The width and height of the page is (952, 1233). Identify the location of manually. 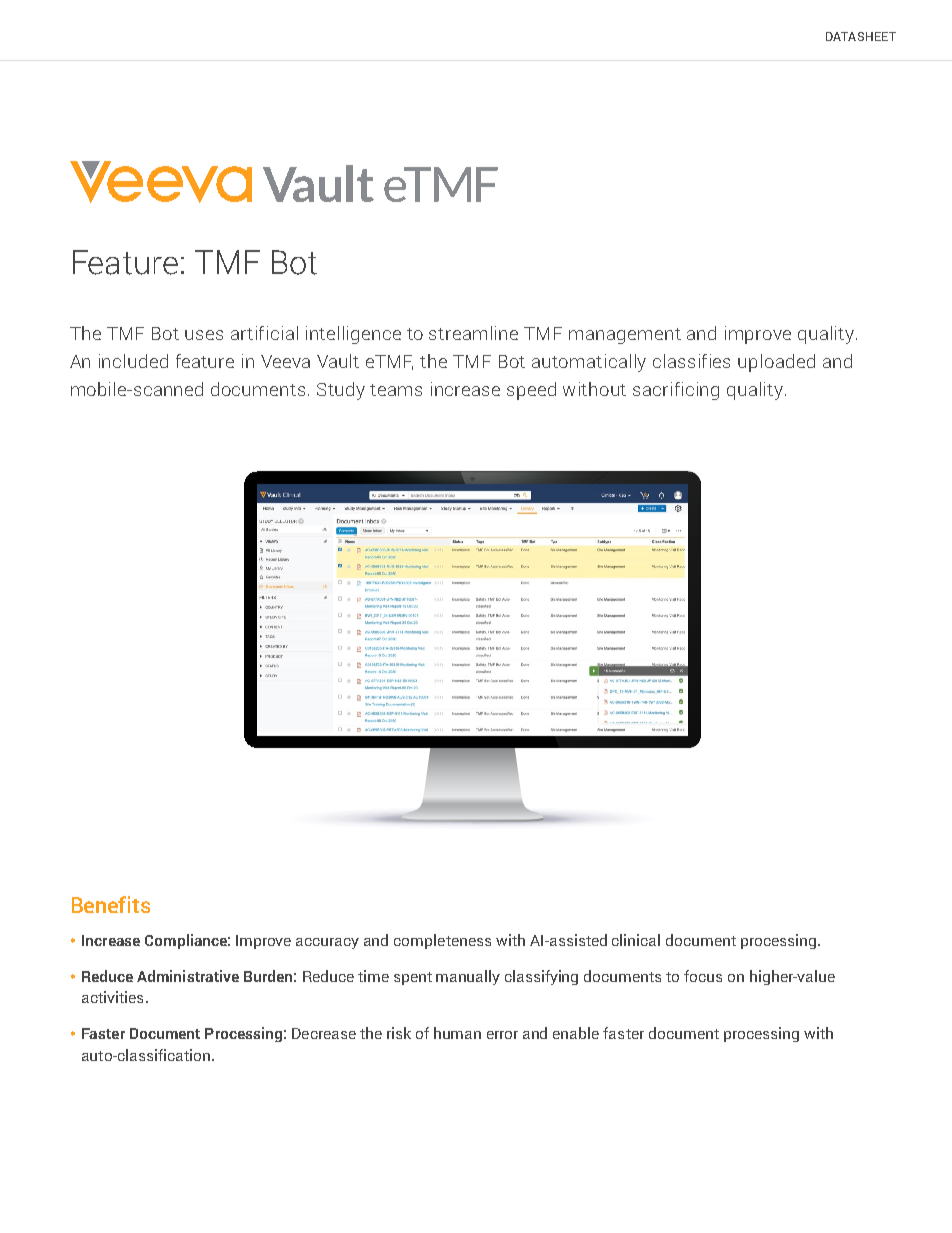
(468, 977).
